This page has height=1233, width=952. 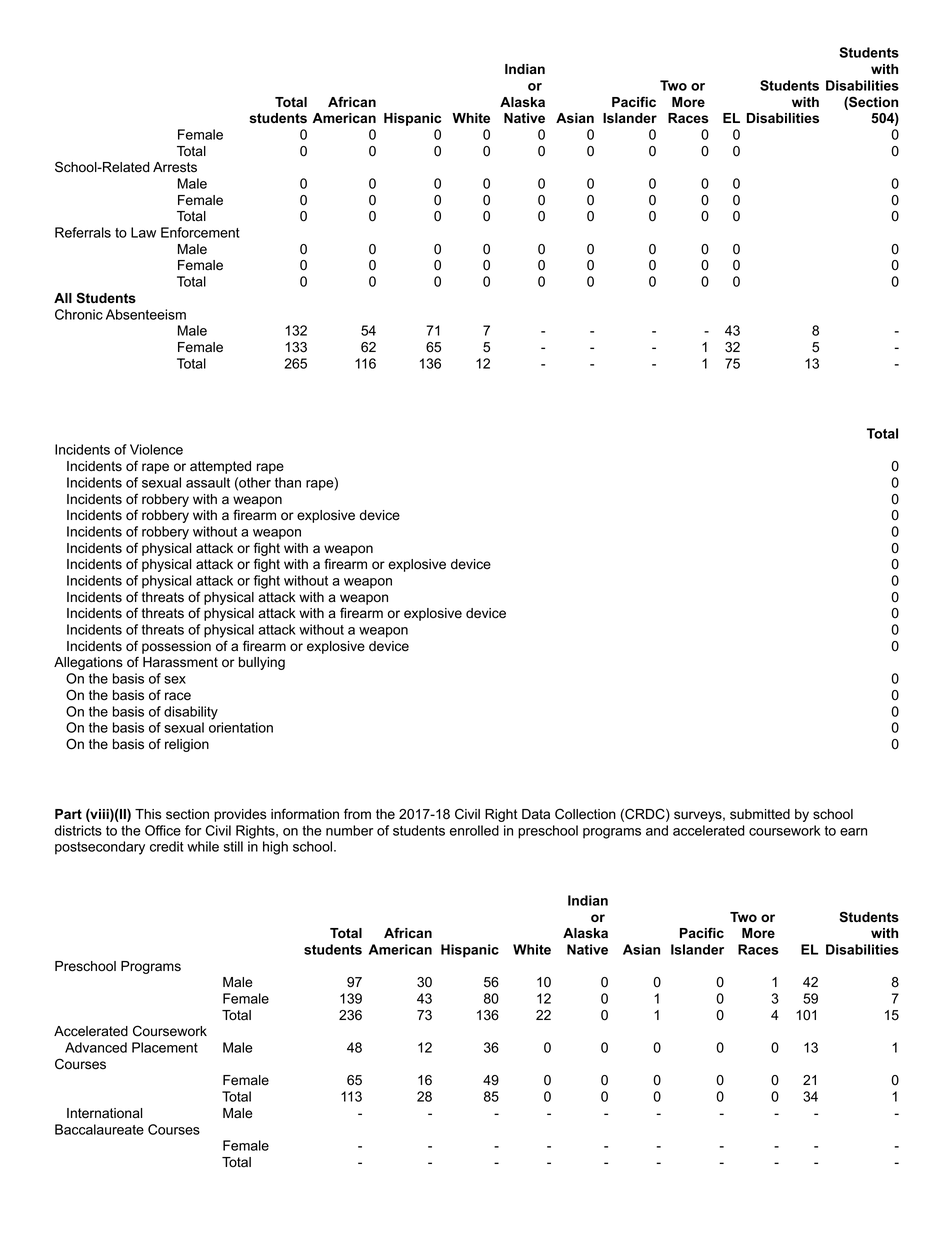 What do you see at coordinates (143, 232) in the page?
I see `Law` at bounding box center [143, 232].
